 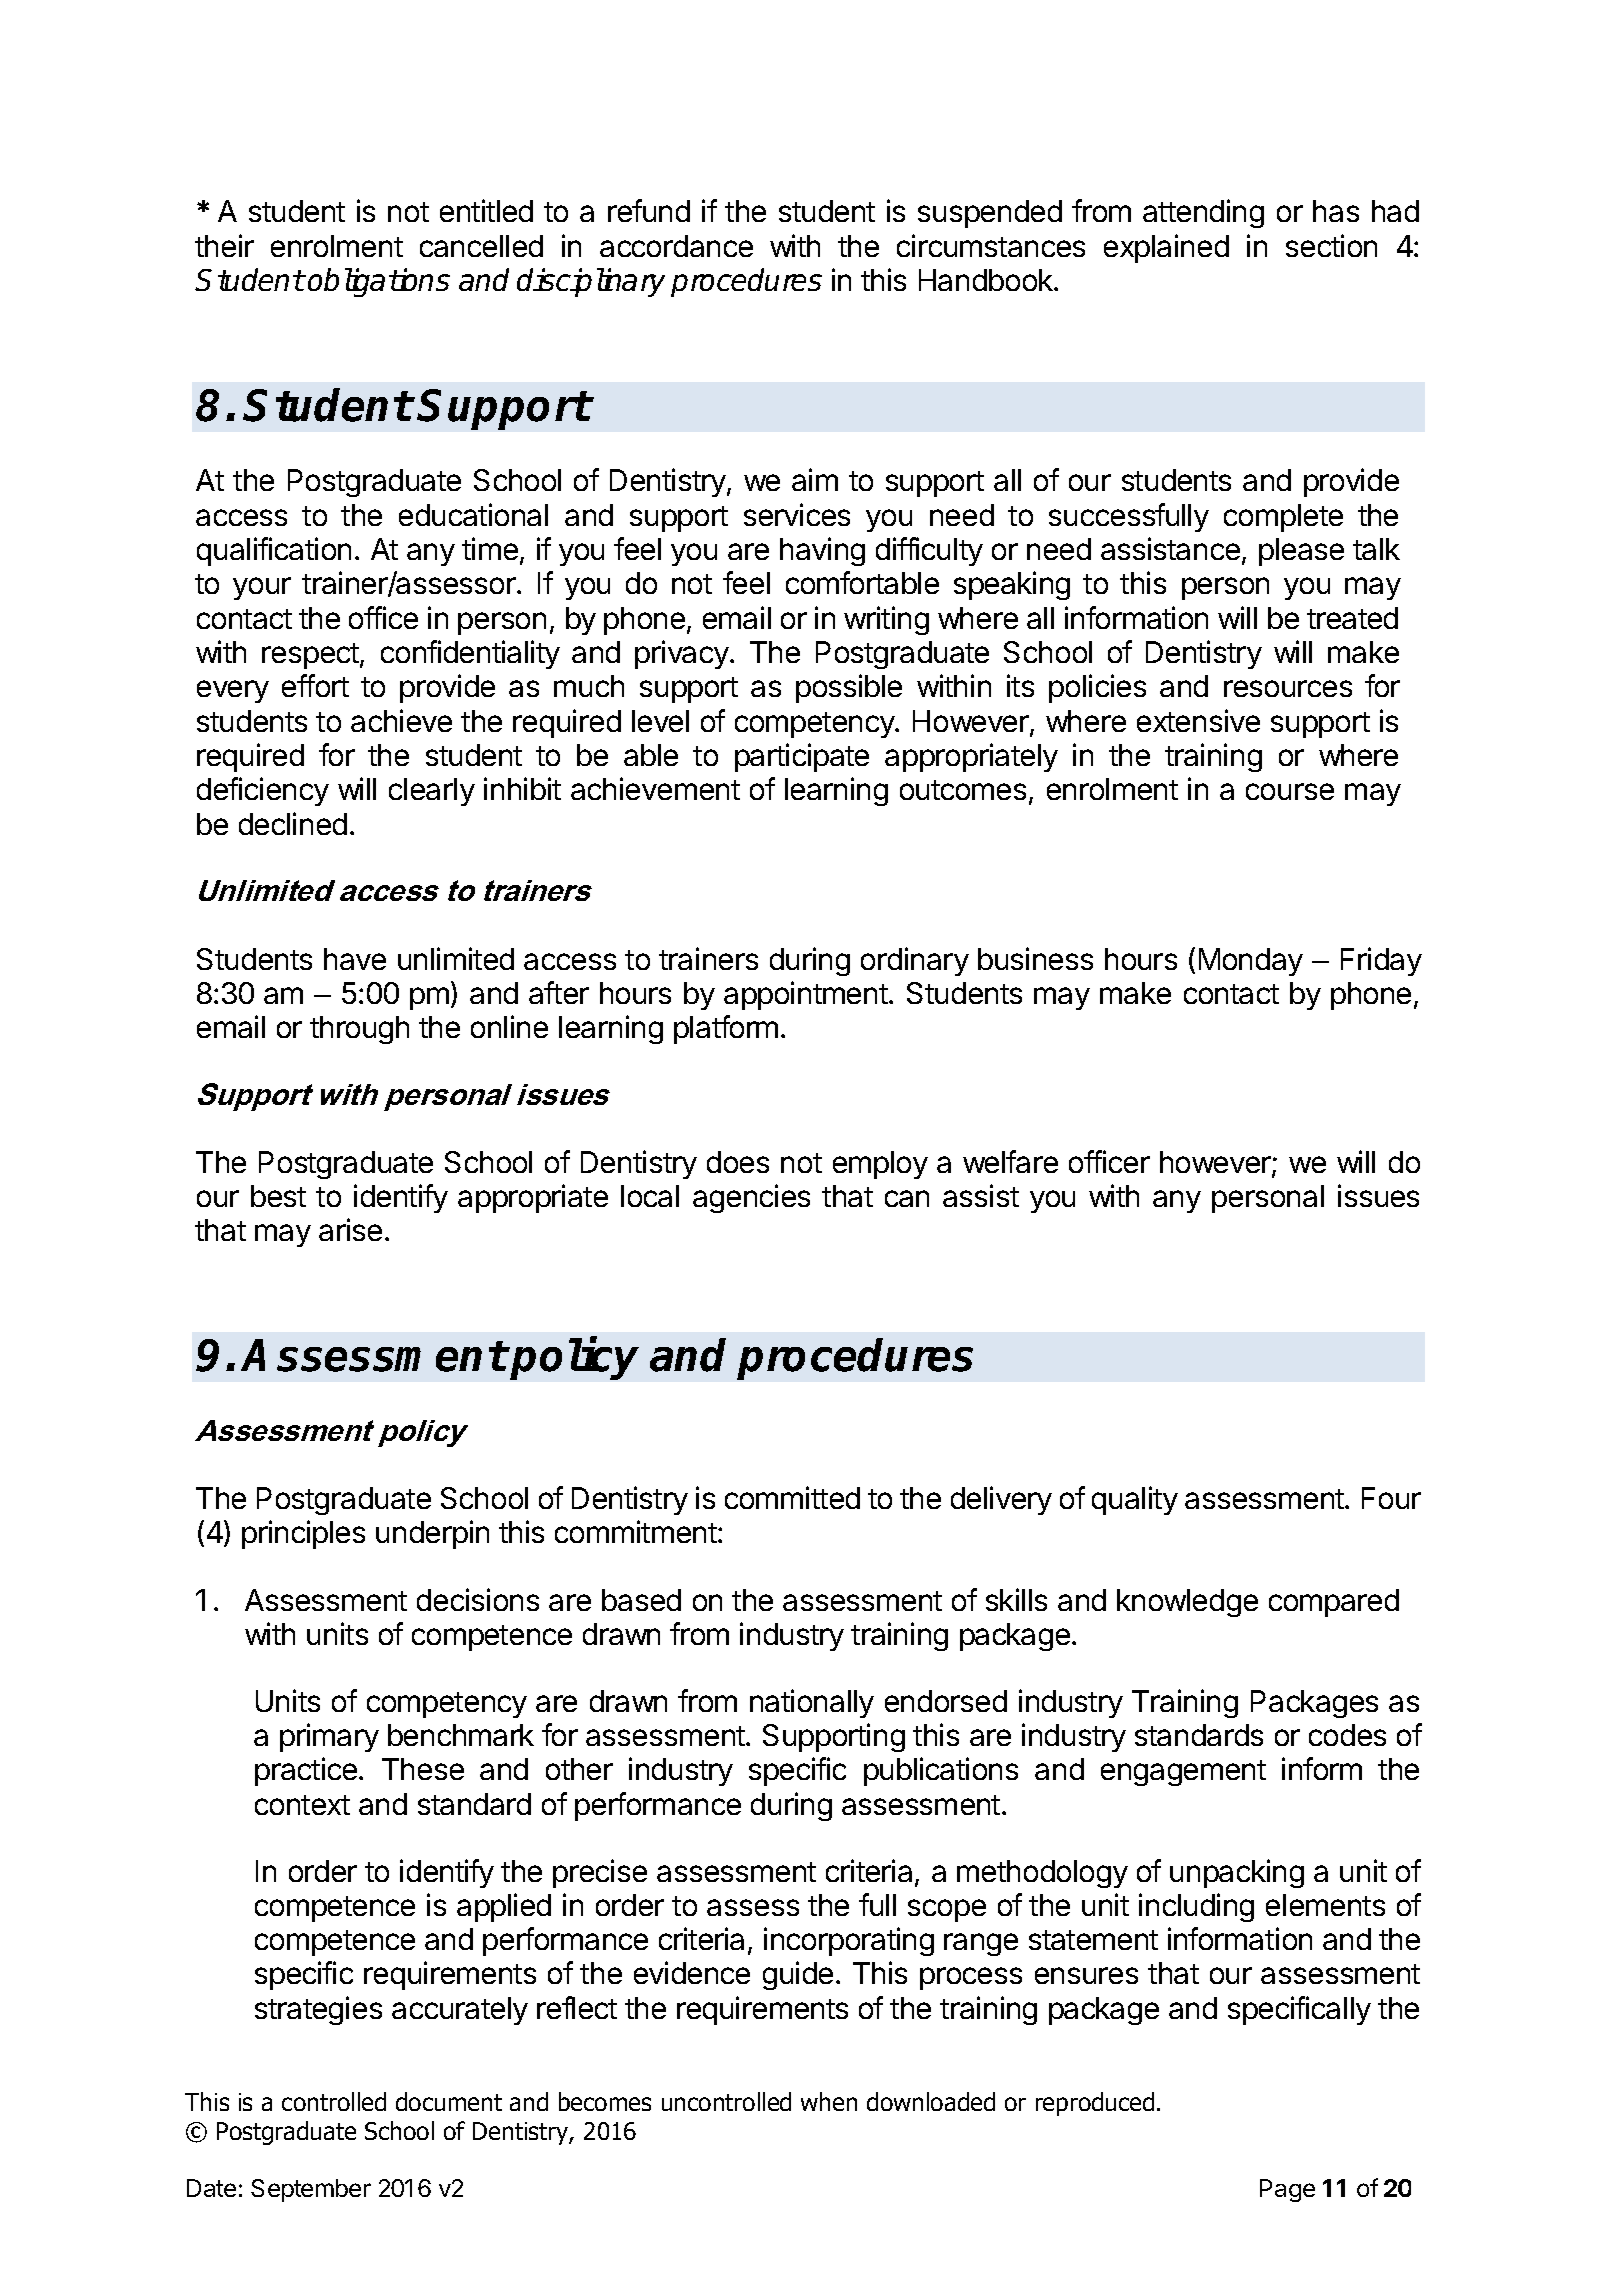 What do you see at coordinates (379, 282) in the page?
I see `obligations` at bounding box center [379, 282].
